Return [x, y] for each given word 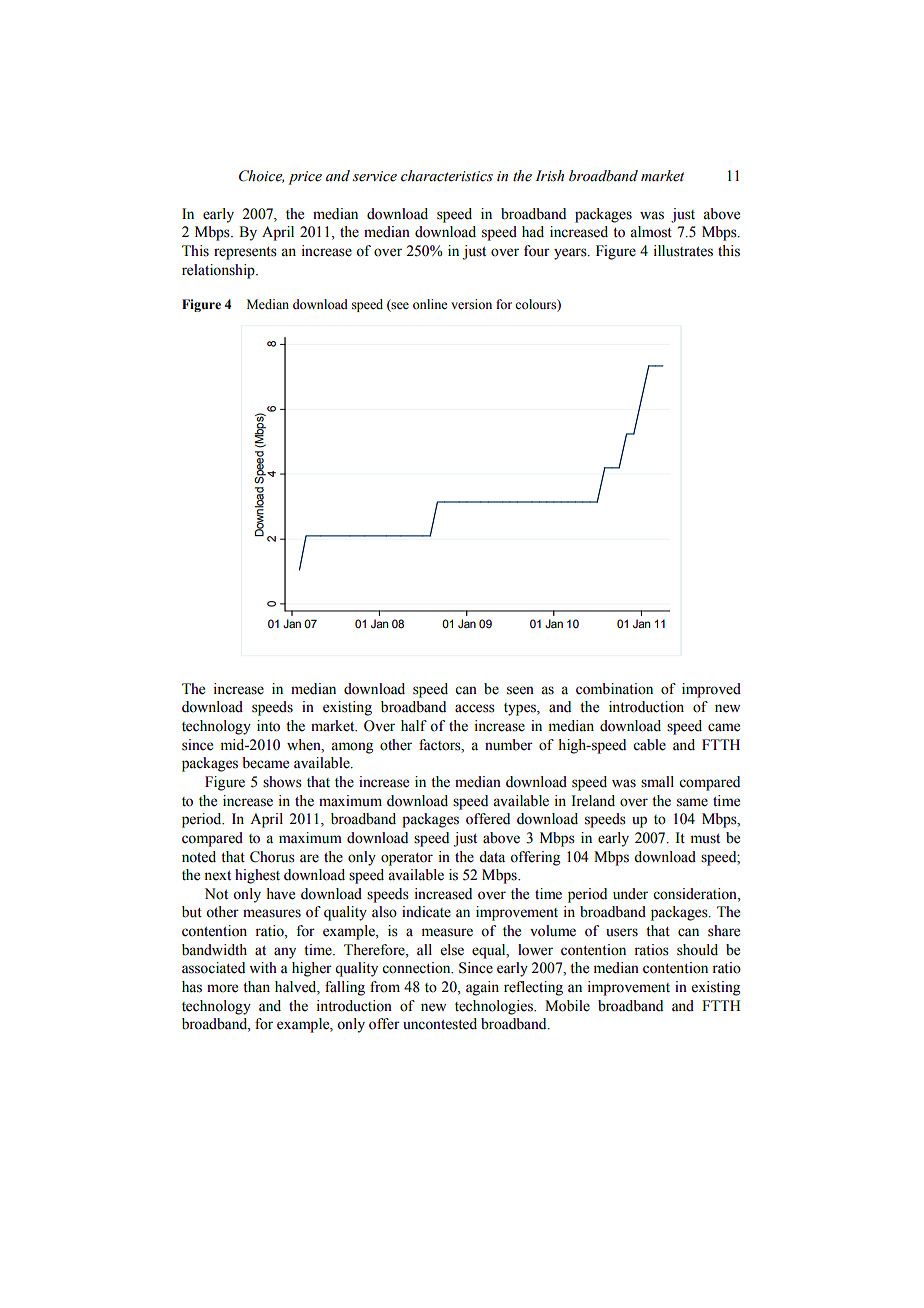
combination [614, 689]
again [482, 988]
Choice [261, 176]
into [268, 726]
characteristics [447, 176]
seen [520, 690]
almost [651, 232]
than [256, 987]
